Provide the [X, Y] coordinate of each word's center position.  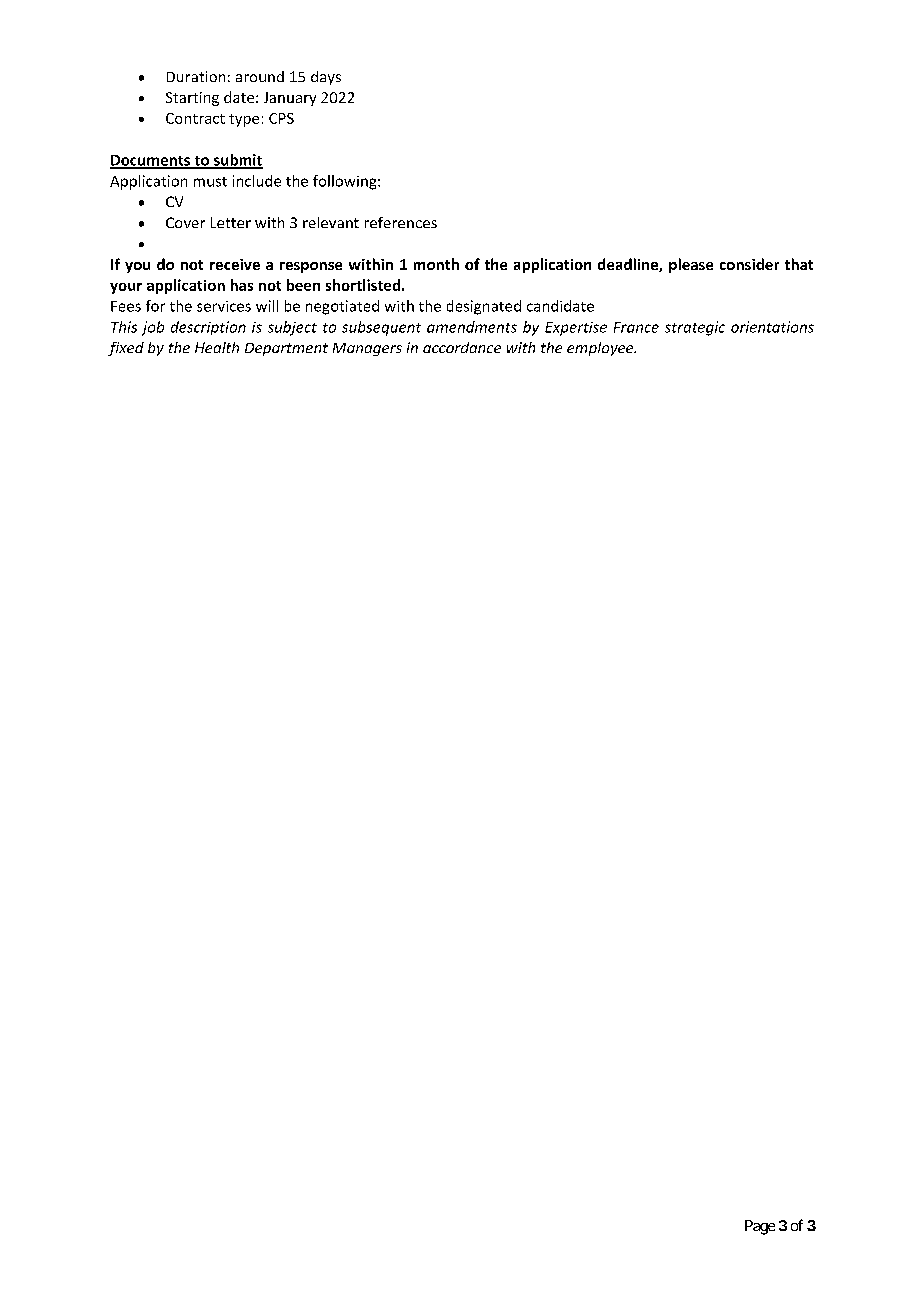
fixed [126, 349]
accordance [462, 347]
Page [760, 1227]
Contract [195, 118]
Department [286, 349]
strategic [695, 328]
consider [749, 264]
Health [217, 347]
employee [601, 349]
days [326, 78]
